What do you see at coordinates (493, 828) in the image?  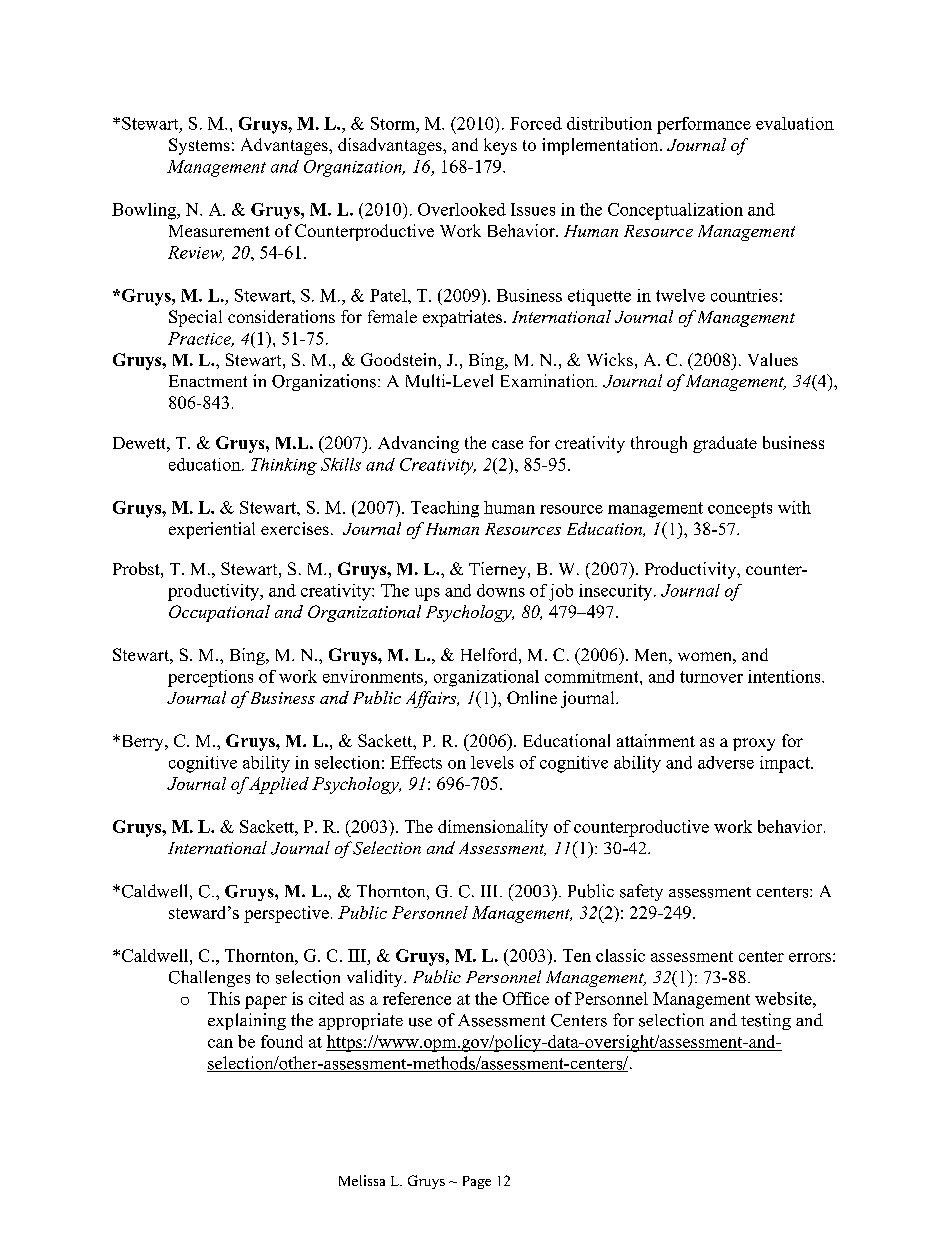 I see `dimensionality` at bounding box center [493, 828].
